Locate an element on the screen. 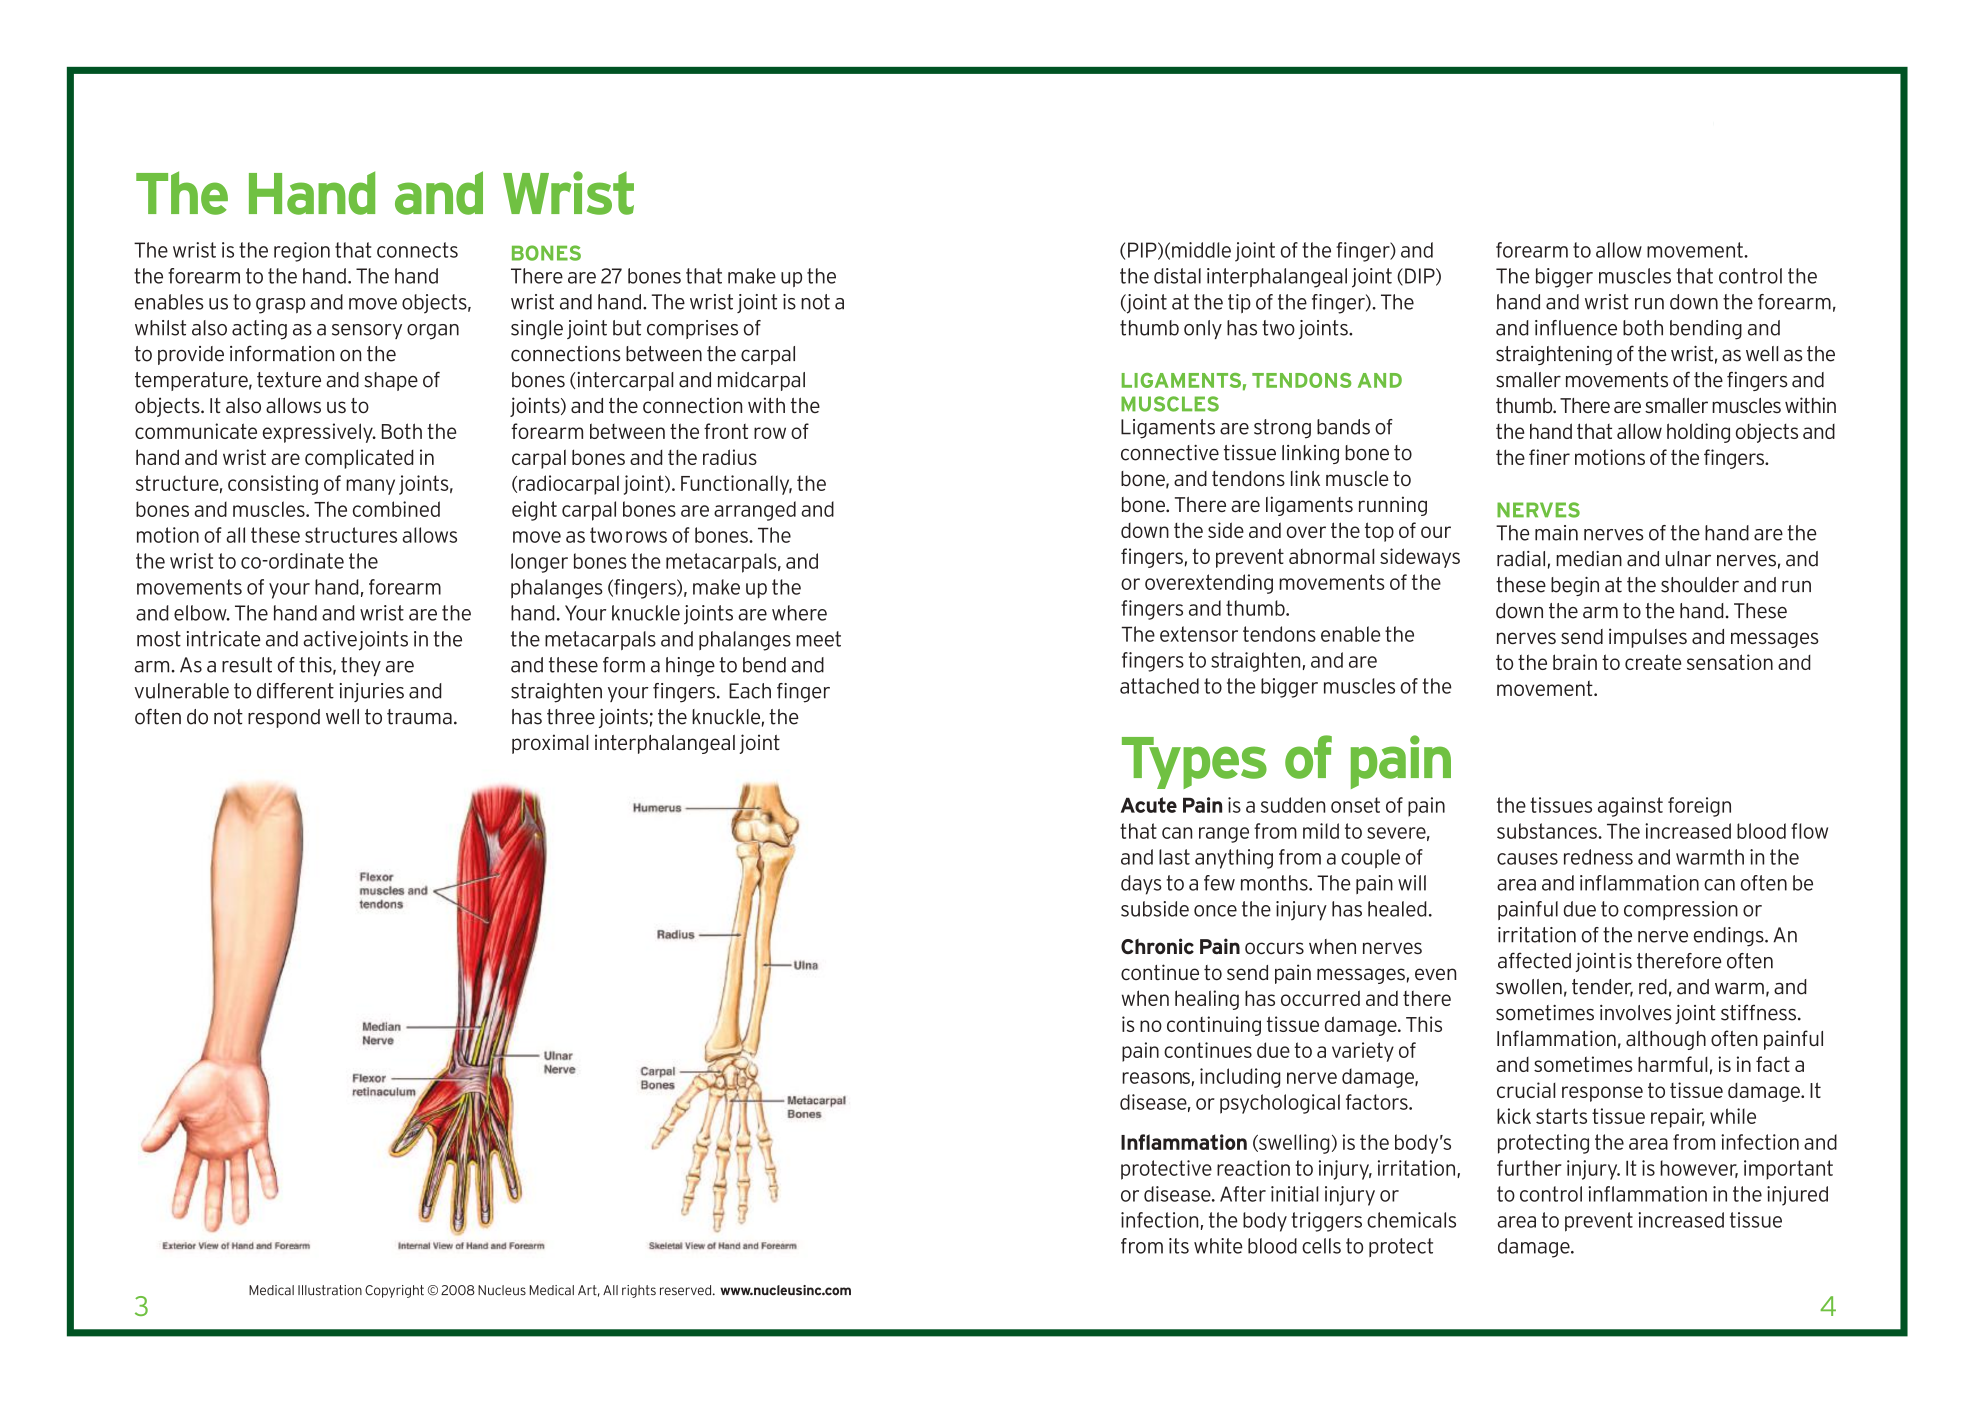  region is located at coordinates (302, 252).
